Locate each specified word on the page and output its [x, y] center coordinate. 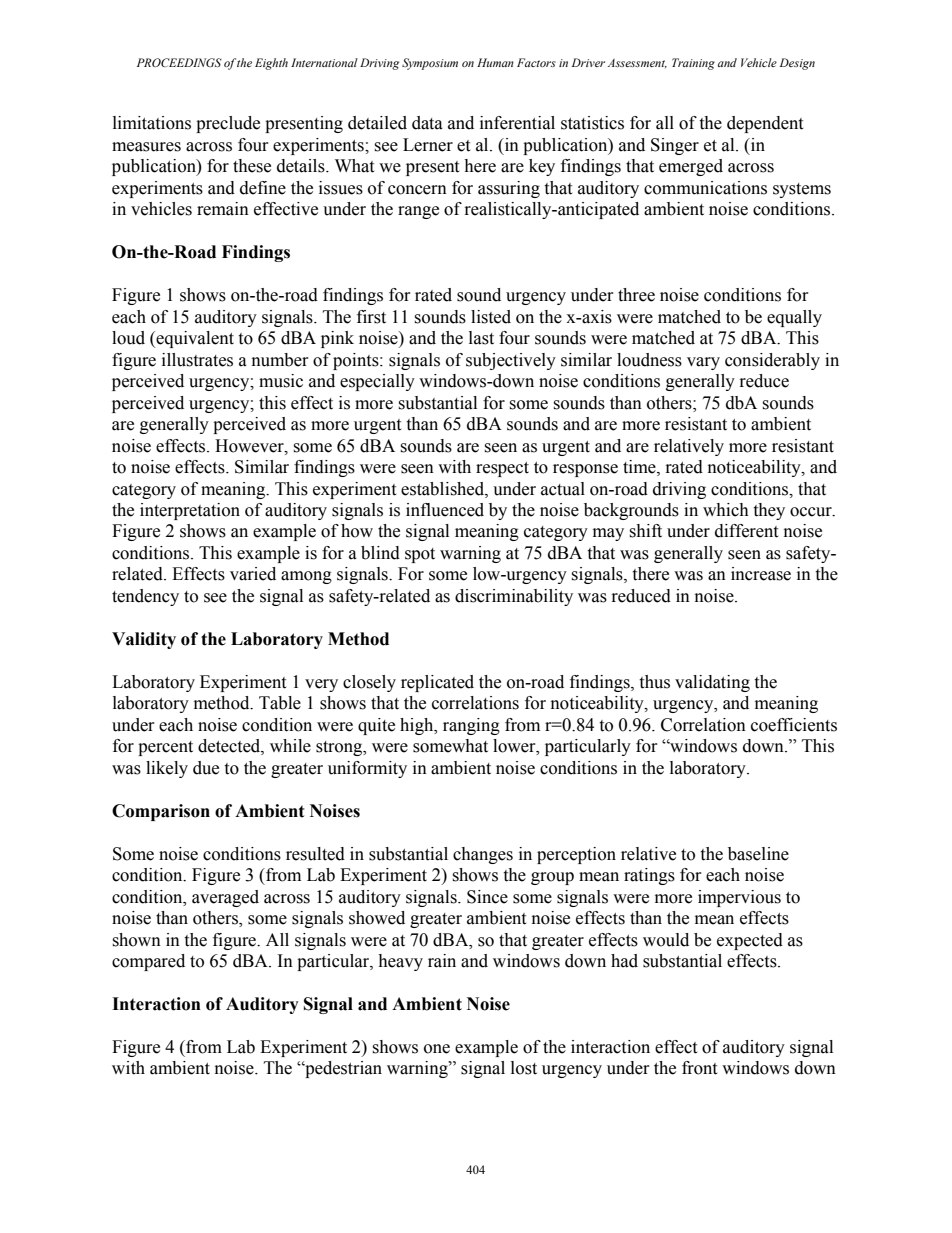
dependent [765, 124]
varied [253, 574]
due [206, 768]
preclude [228, 124]
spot [420, 555]
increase [761, 574]
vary [703, 363]
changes [483, 855]
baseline [758, 854]
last [481, 338]
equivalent [194, 339]
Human [495, 62]
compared [148, 962]
